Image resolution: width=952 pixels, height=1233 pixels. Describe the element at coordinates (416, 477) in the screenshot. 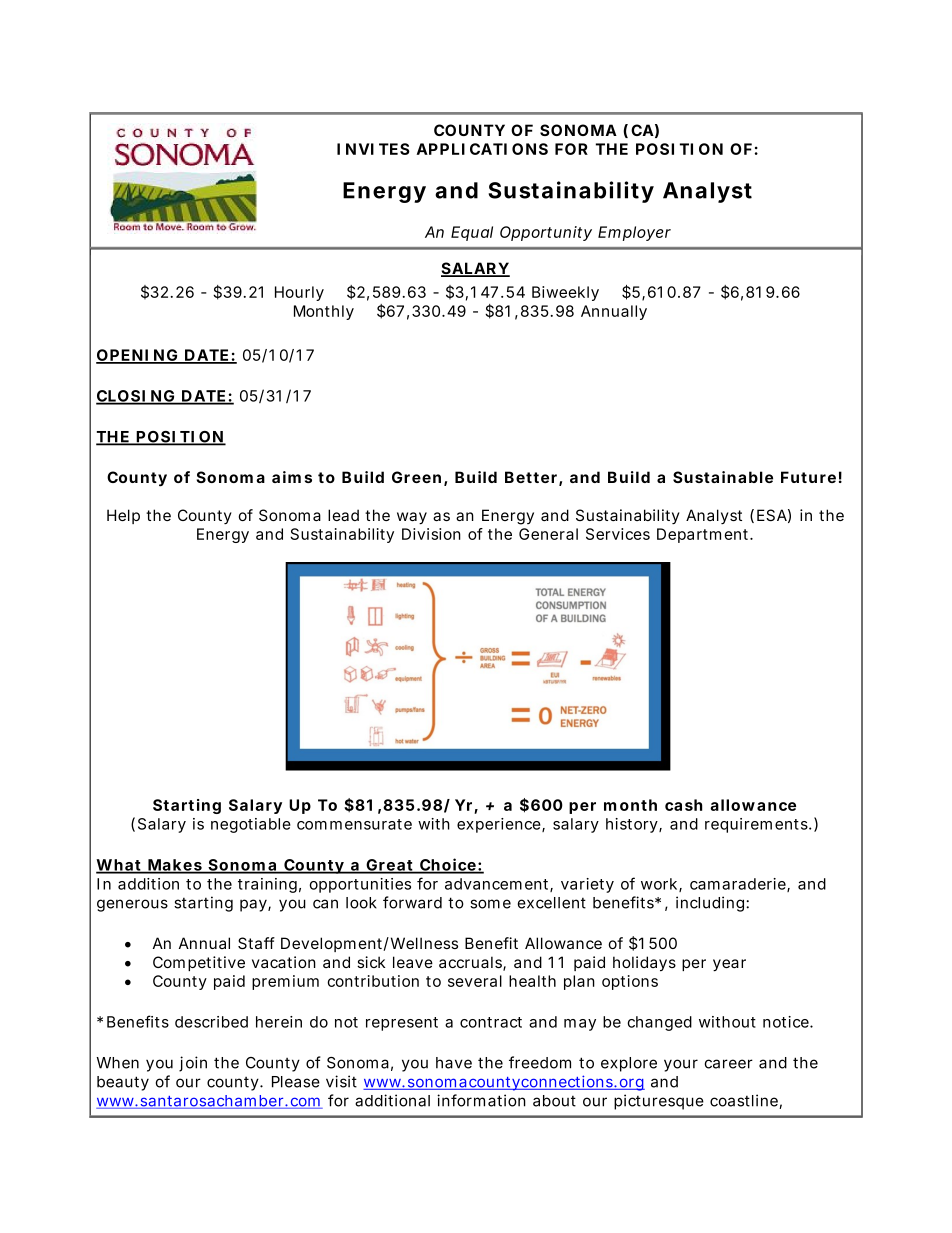

I see `Green` at that location.
